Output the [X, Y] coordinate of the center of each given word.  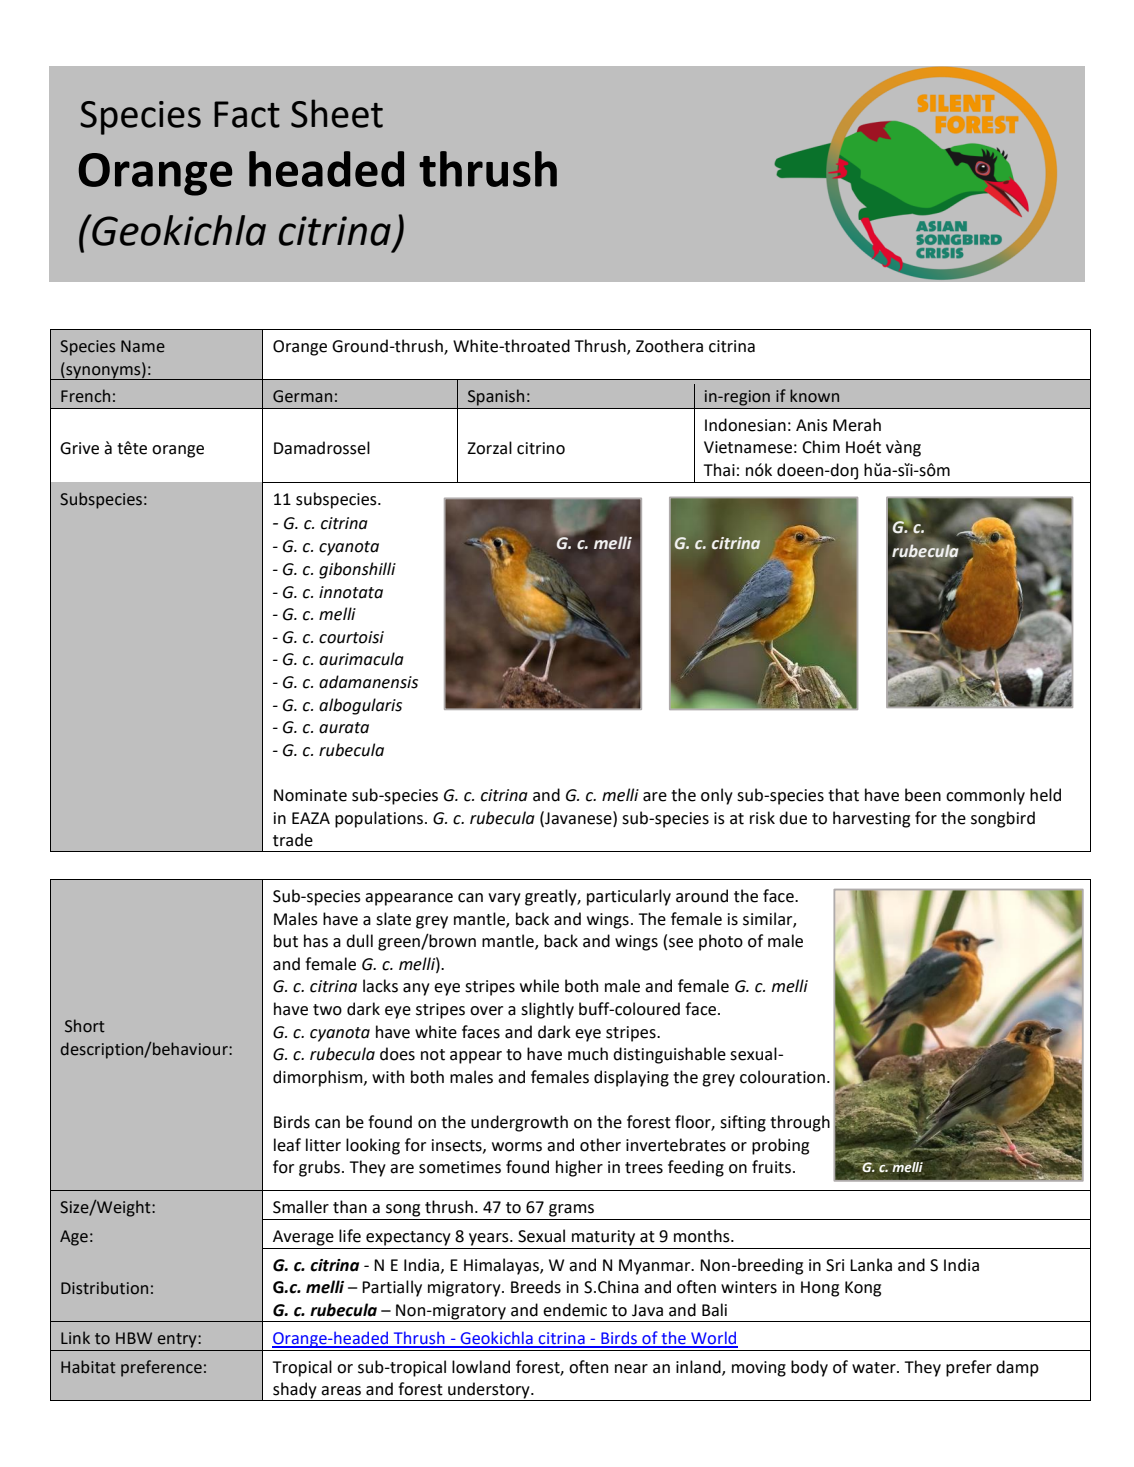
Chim [821, 447]
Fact [247, 114]
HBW [134, 1338]
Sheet [337, 113]
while [539, 986]
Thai [719, 470]
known [814, 396]
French [85, 396]
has [316, 941]
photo [721, 942]
